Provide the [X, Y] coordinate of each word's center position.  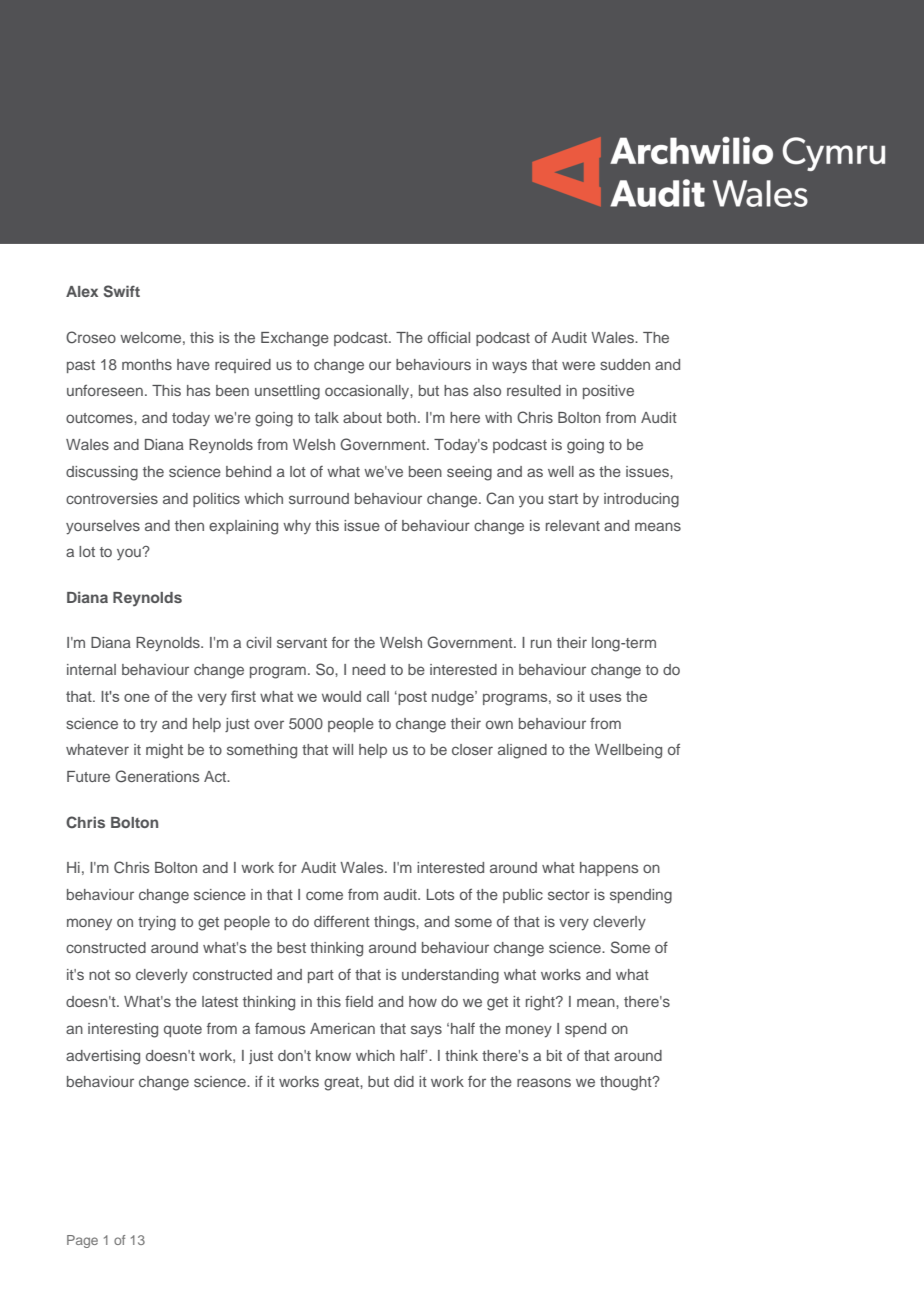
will [342, 749]
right [541, 1003]
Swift [122, 291]
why [297, 527]
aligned [522, 751]
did [404, 1081]
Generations [157, 776]
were [578, 365]
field [359, 1001]
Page [82, 1241]
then [189, 525]
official [449, 337]
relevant [573, 525]
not [99, 975]
